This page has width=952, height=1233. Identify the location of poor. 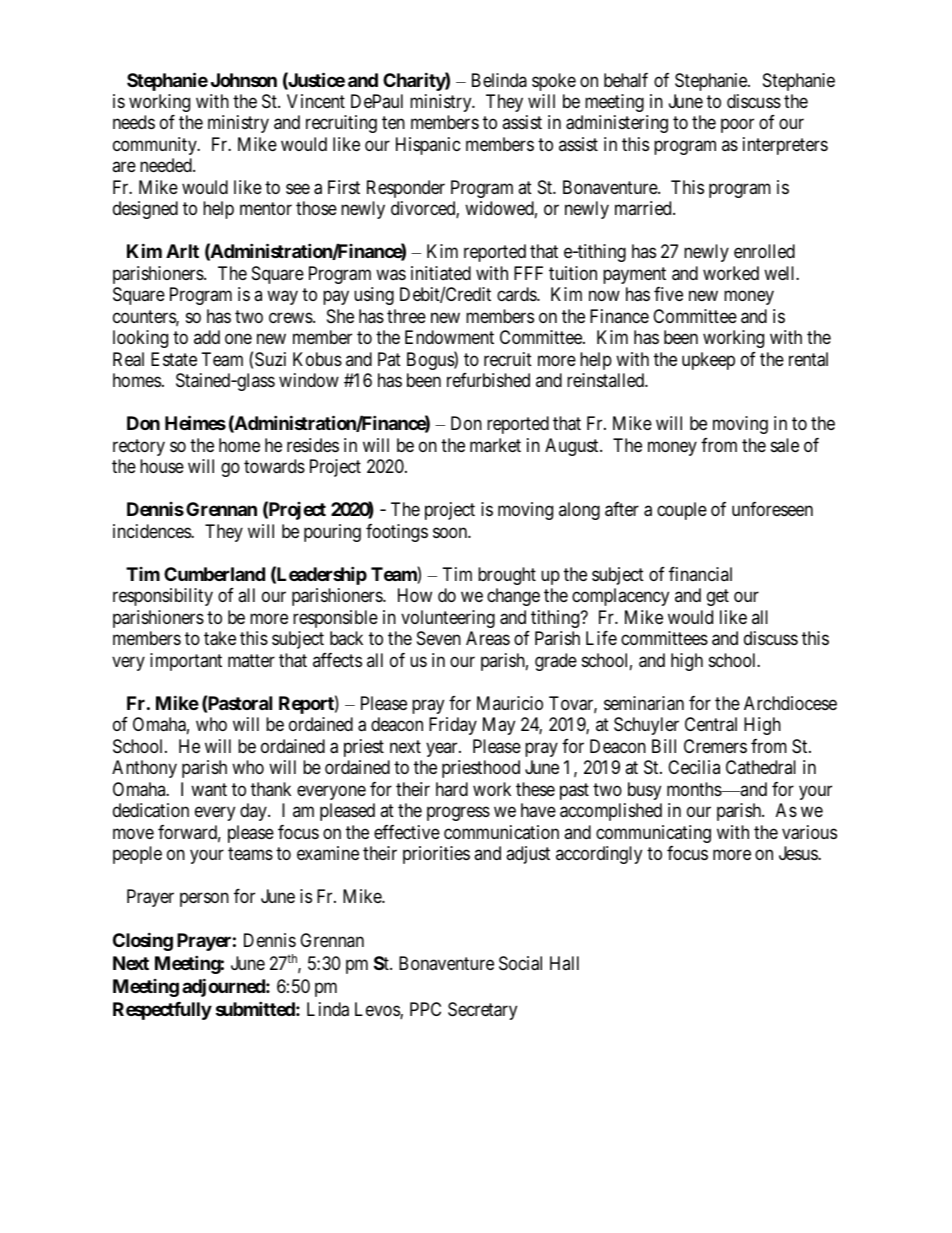
(737, 126).
